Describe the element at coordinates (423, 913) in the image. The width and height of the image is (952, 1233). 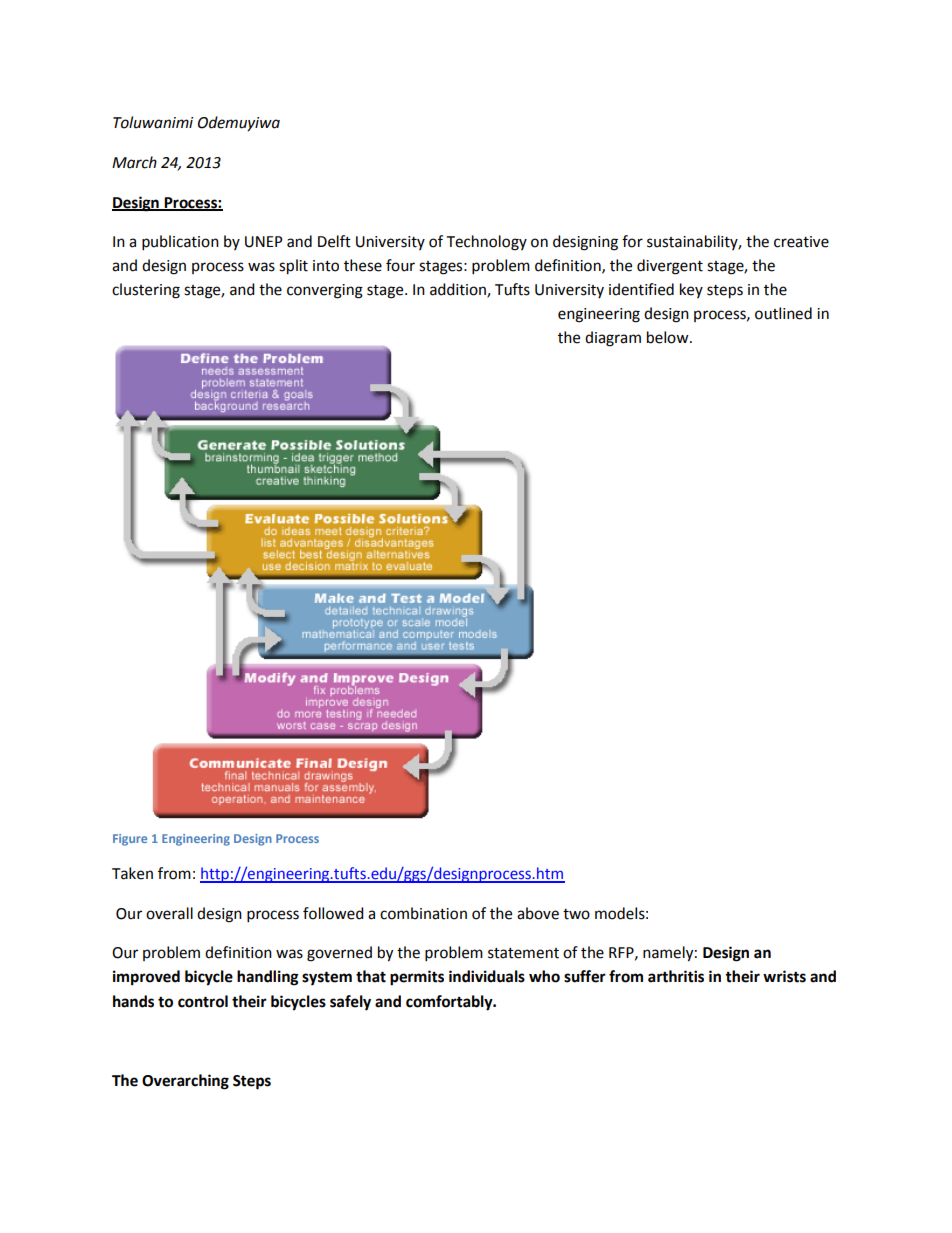
I see `combination` at that location.
